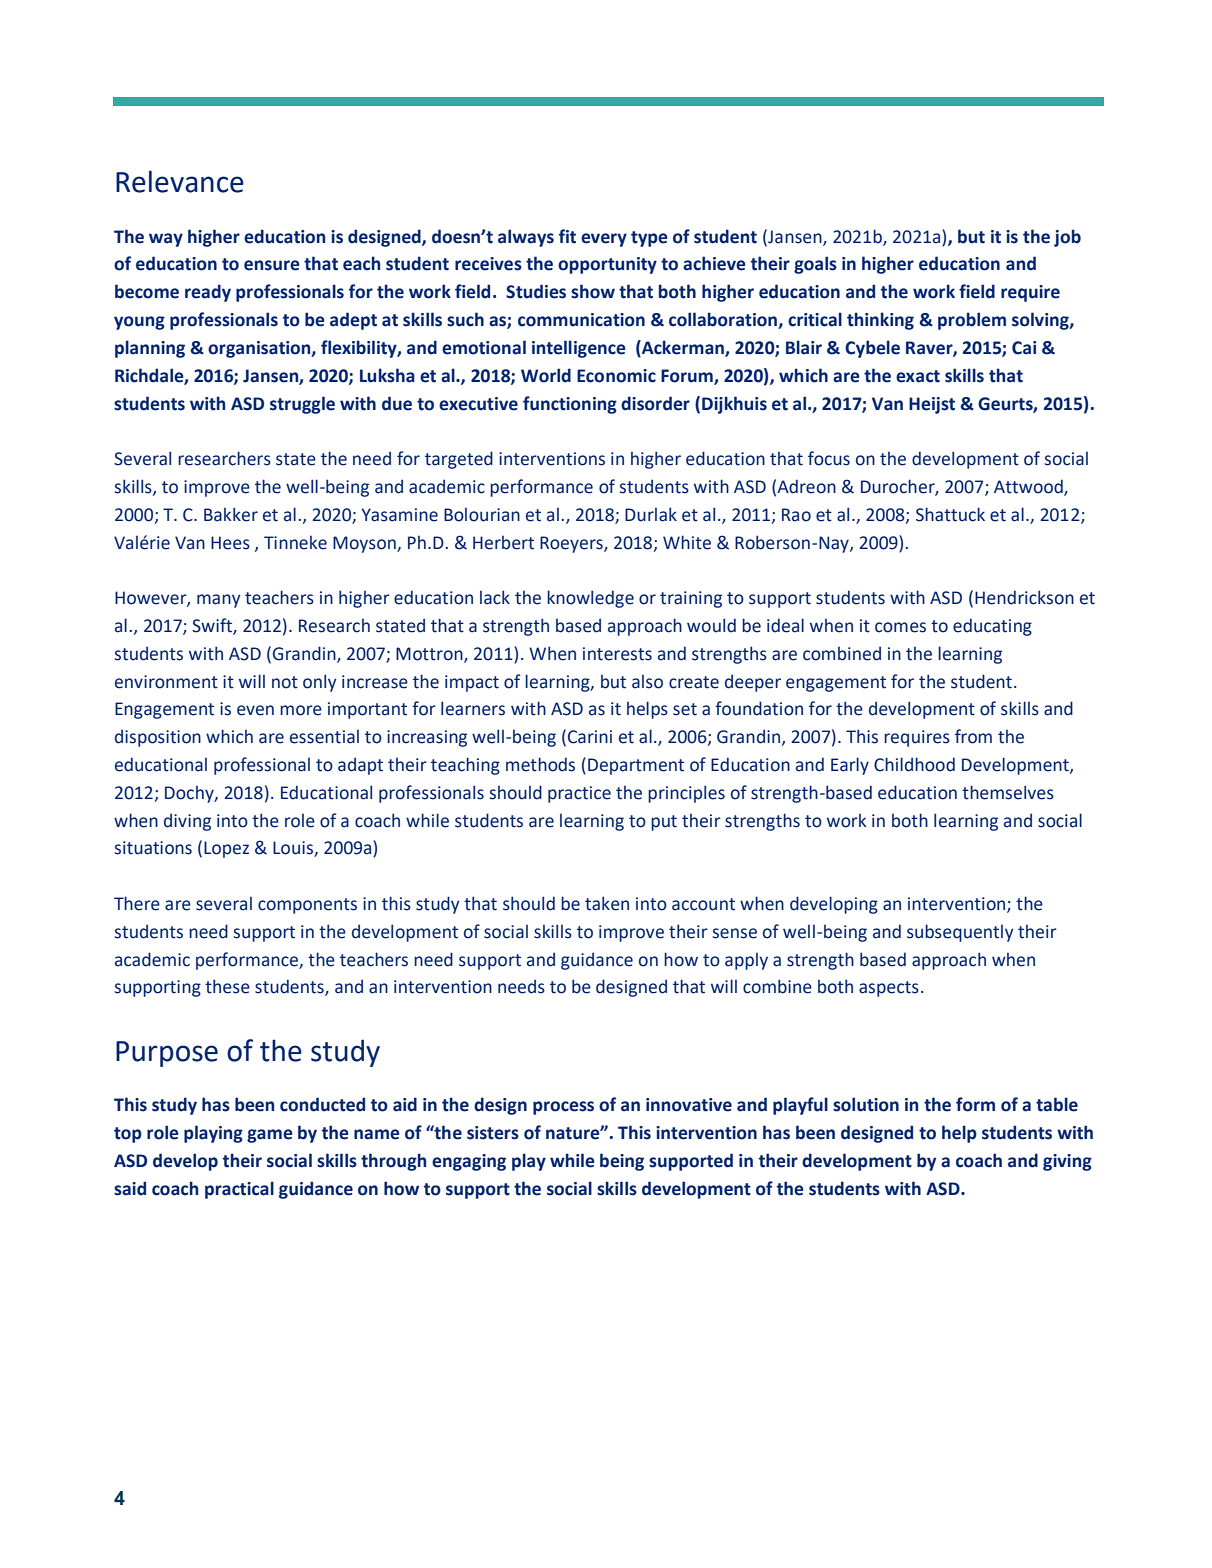 Image resolution: width=1212 pixels, height=1568 pixels. Describe the element at coordinates (1029, 487) in the page. I see `Attwood` at that location.
